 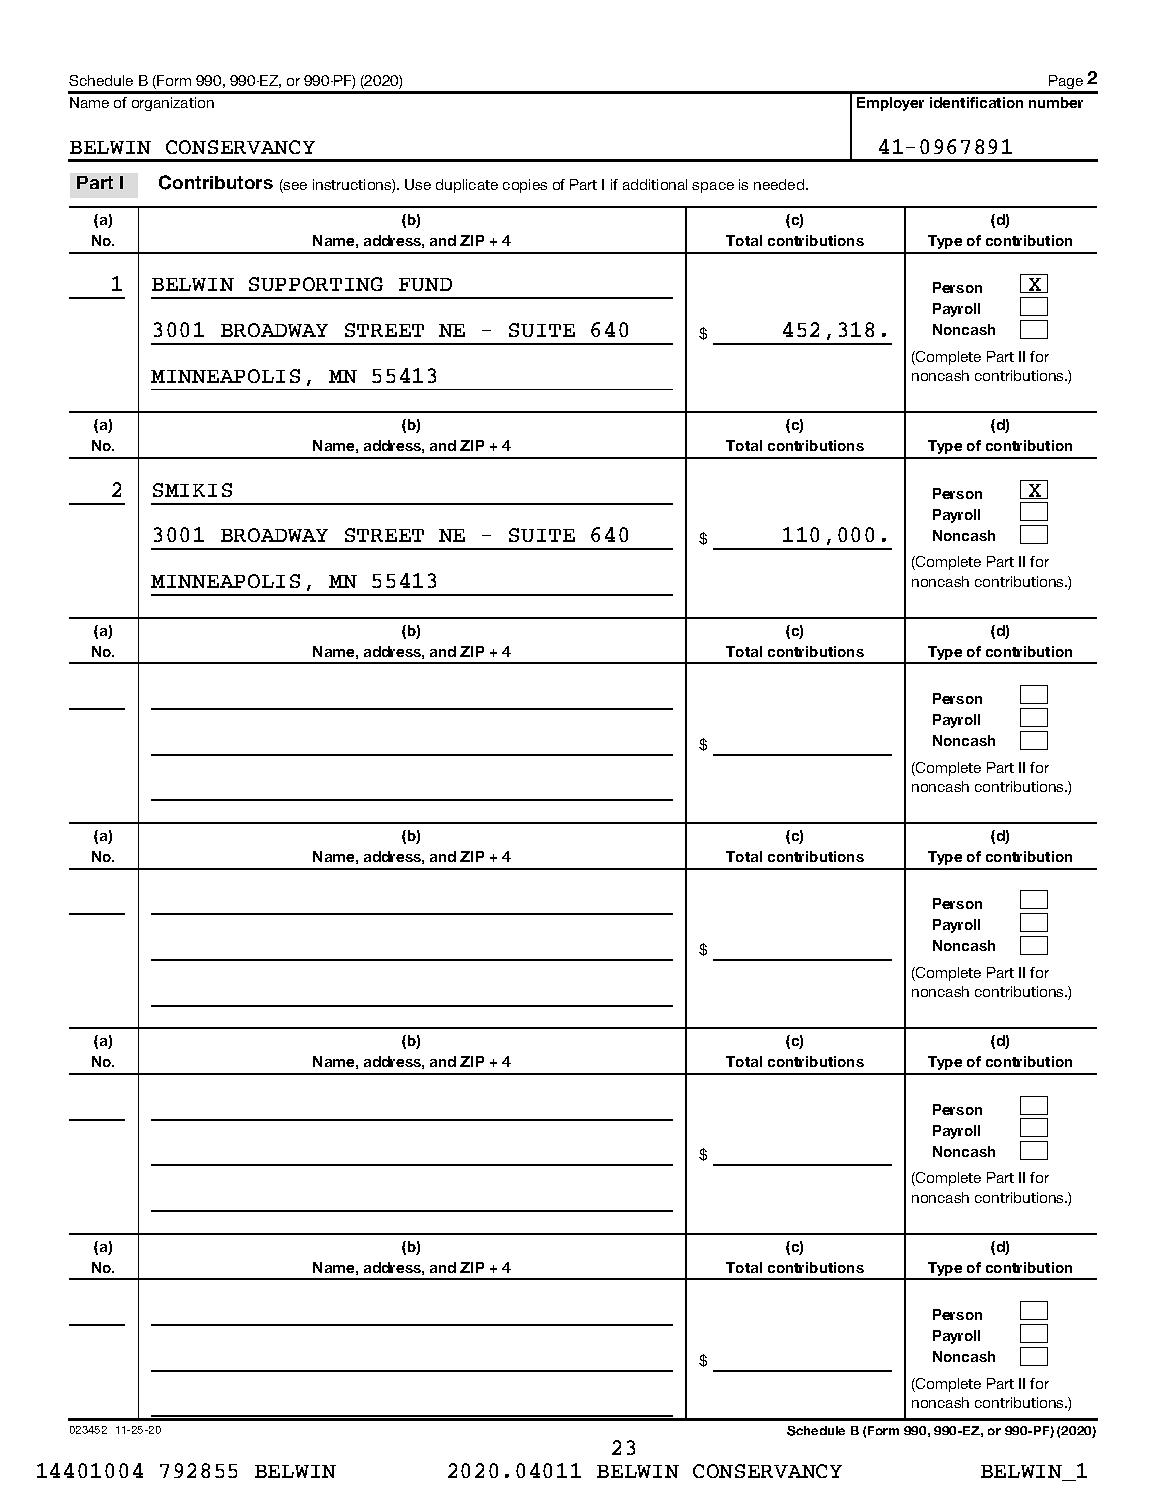 What do you see at coordinates (780, 184) in the page?
I see `needed` at bounding box center [780, 184].
